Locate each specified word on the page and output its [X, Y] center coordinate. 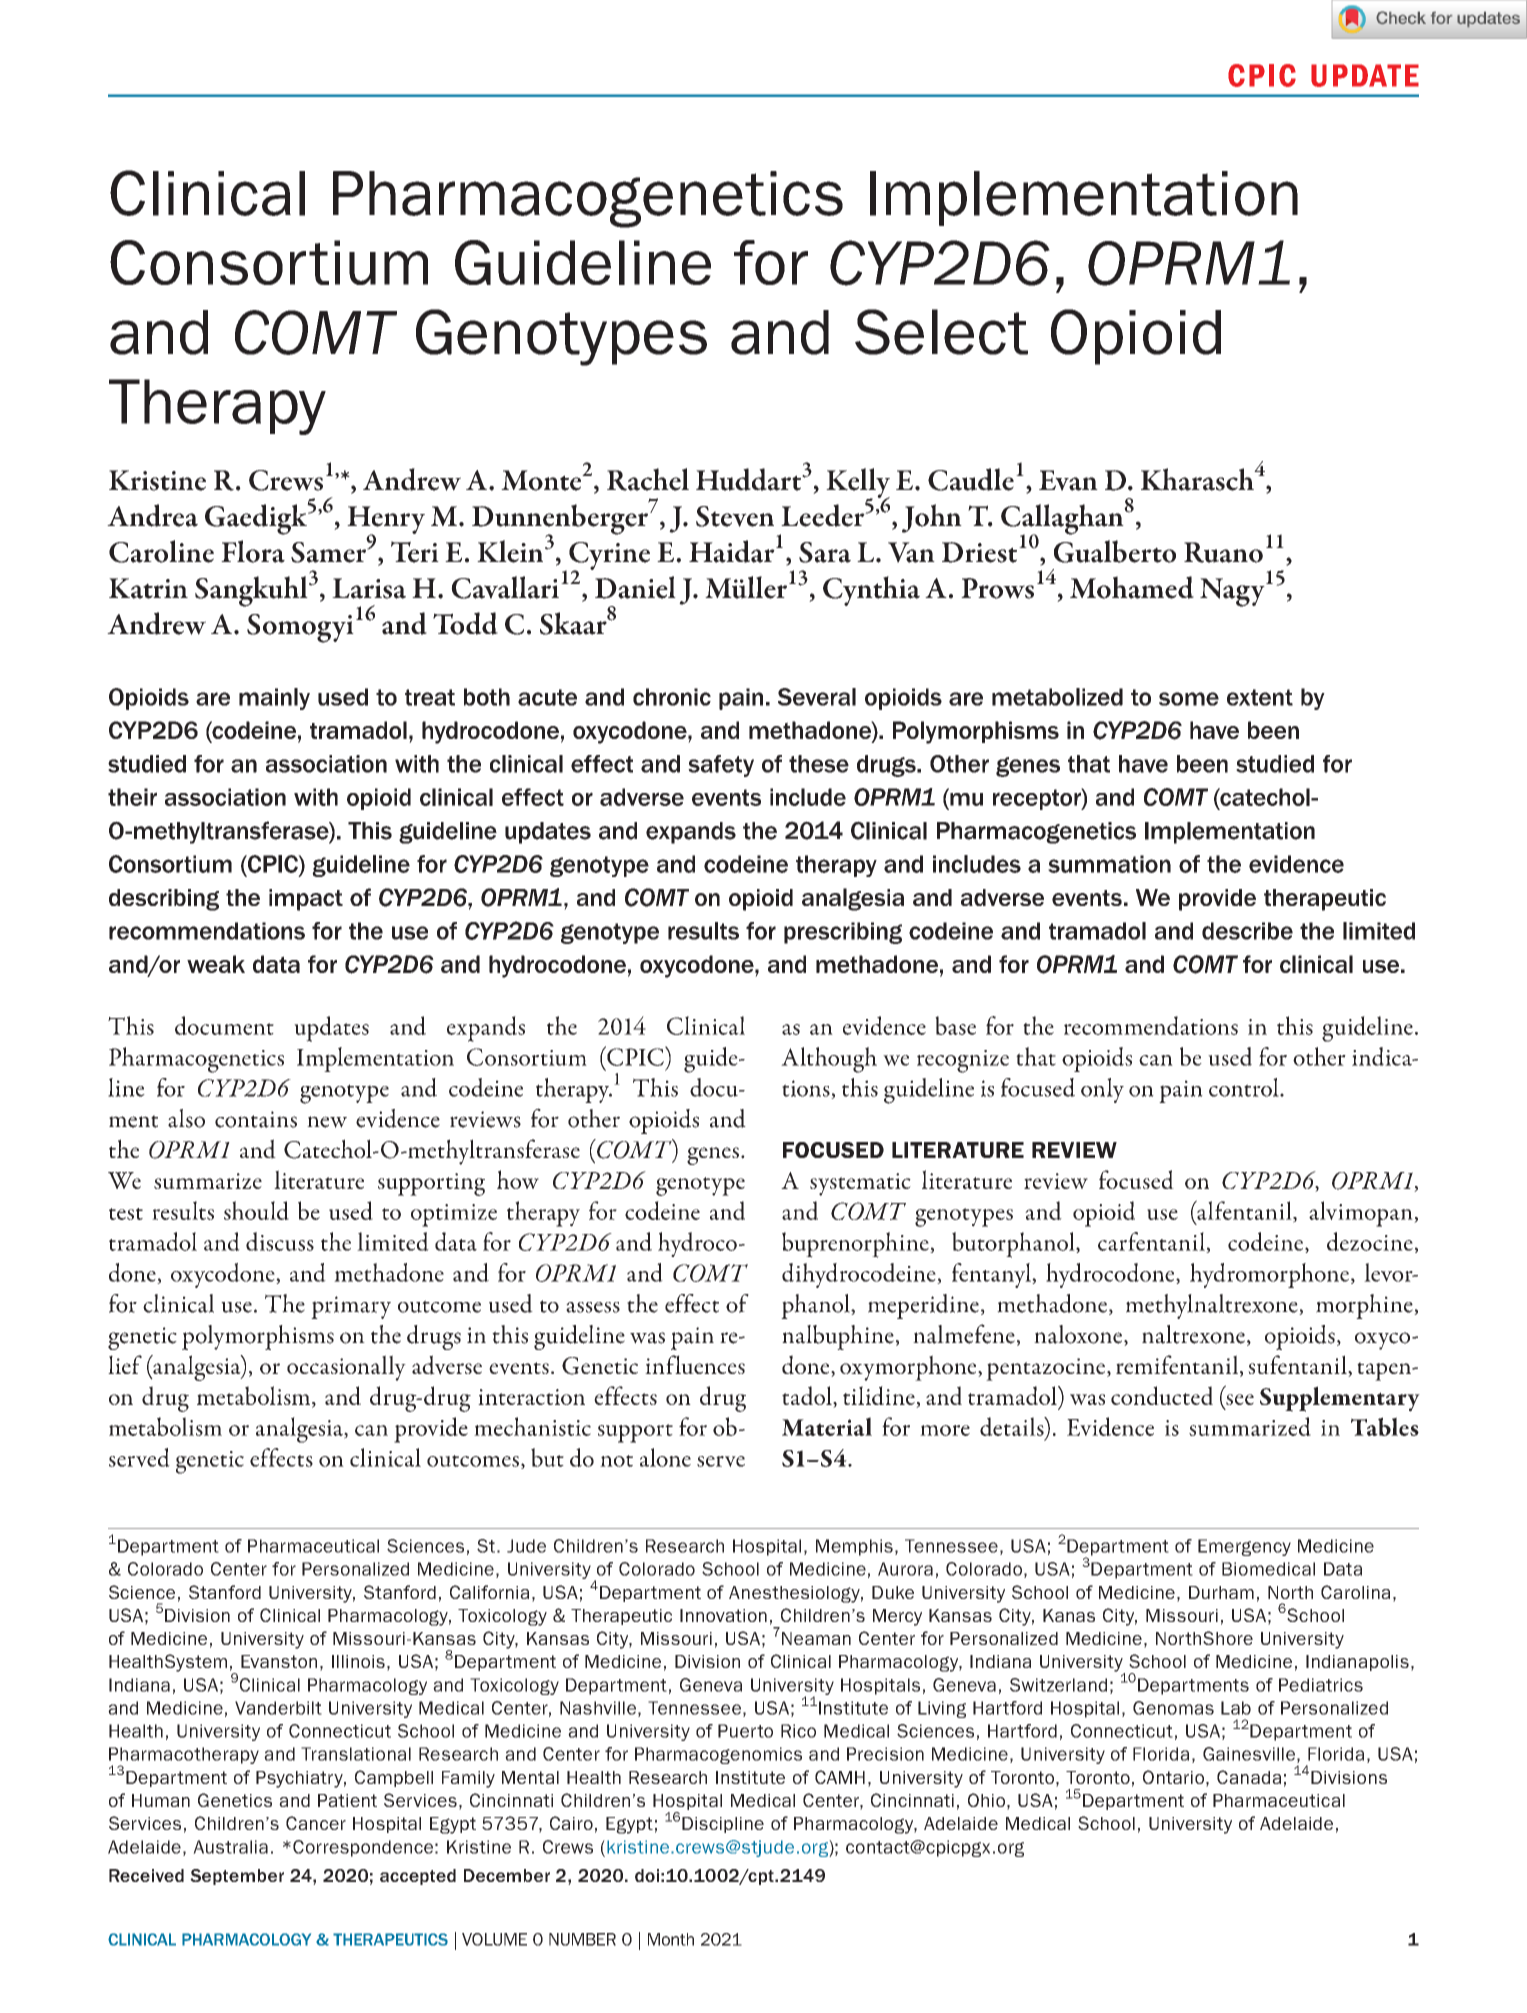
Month [671, 1939]
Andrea [152, 515]
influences [695, 1364]
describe [1247, 931]
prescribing [843, 933]
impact [306, 900]
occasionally [346, 1368]
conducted [1162, 1395]
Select [941, 332]
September [237, 1877]
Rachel [648, 479]
